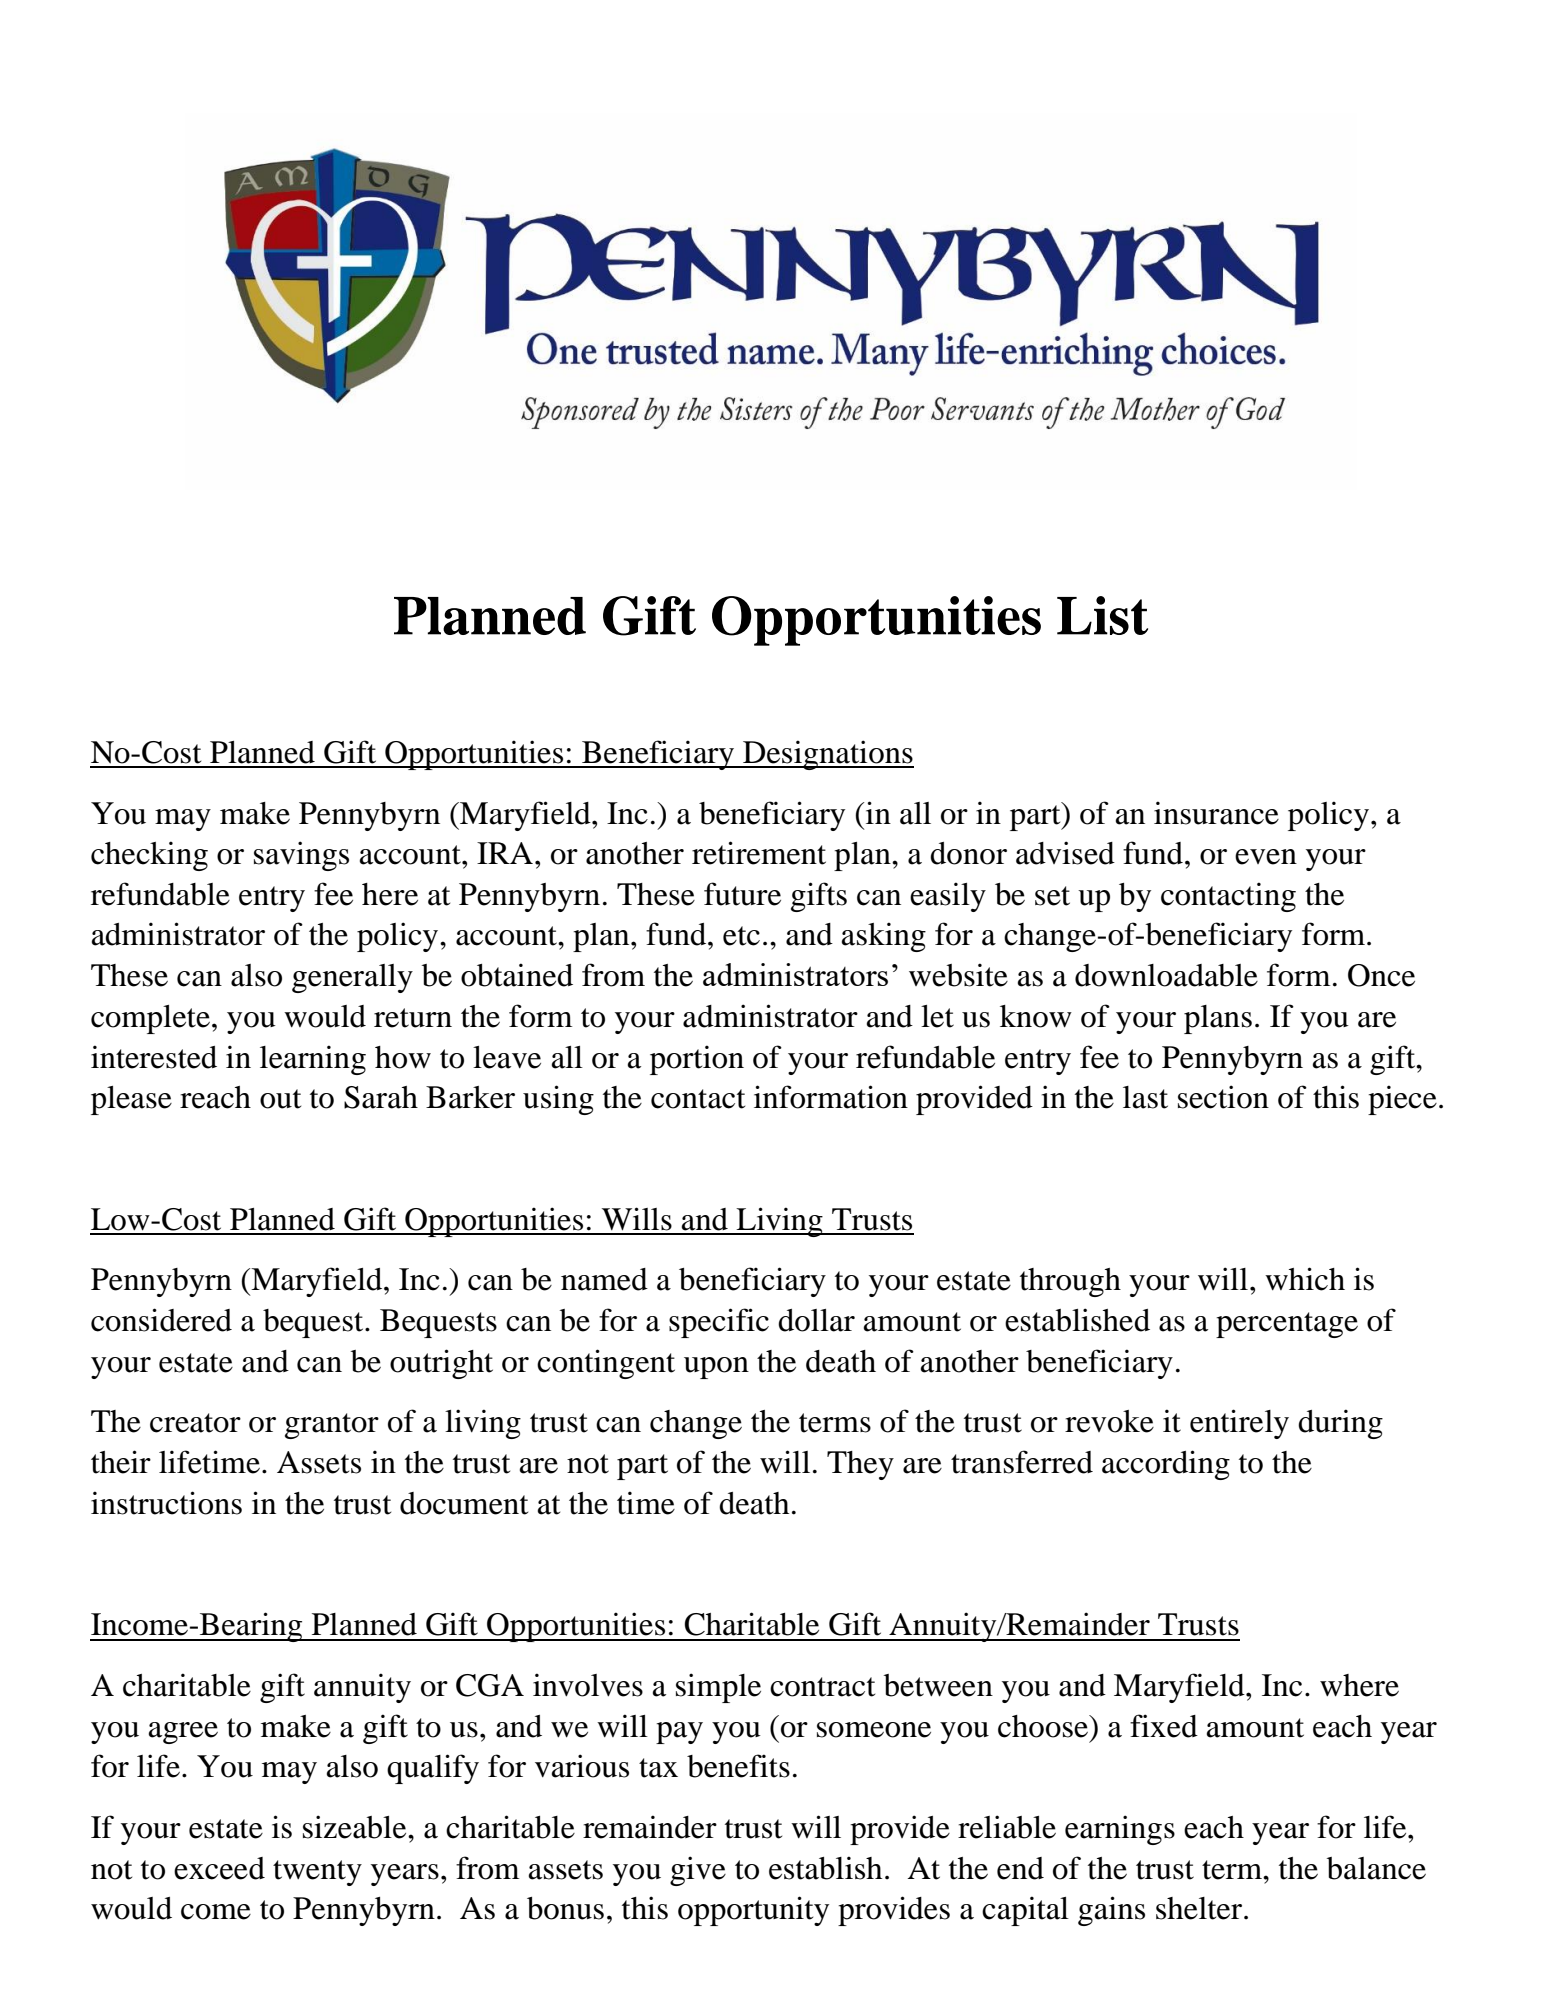  What do you see at coordinates (301, 856) in the document?
I see `savings` at bounding box center [301, 856].
